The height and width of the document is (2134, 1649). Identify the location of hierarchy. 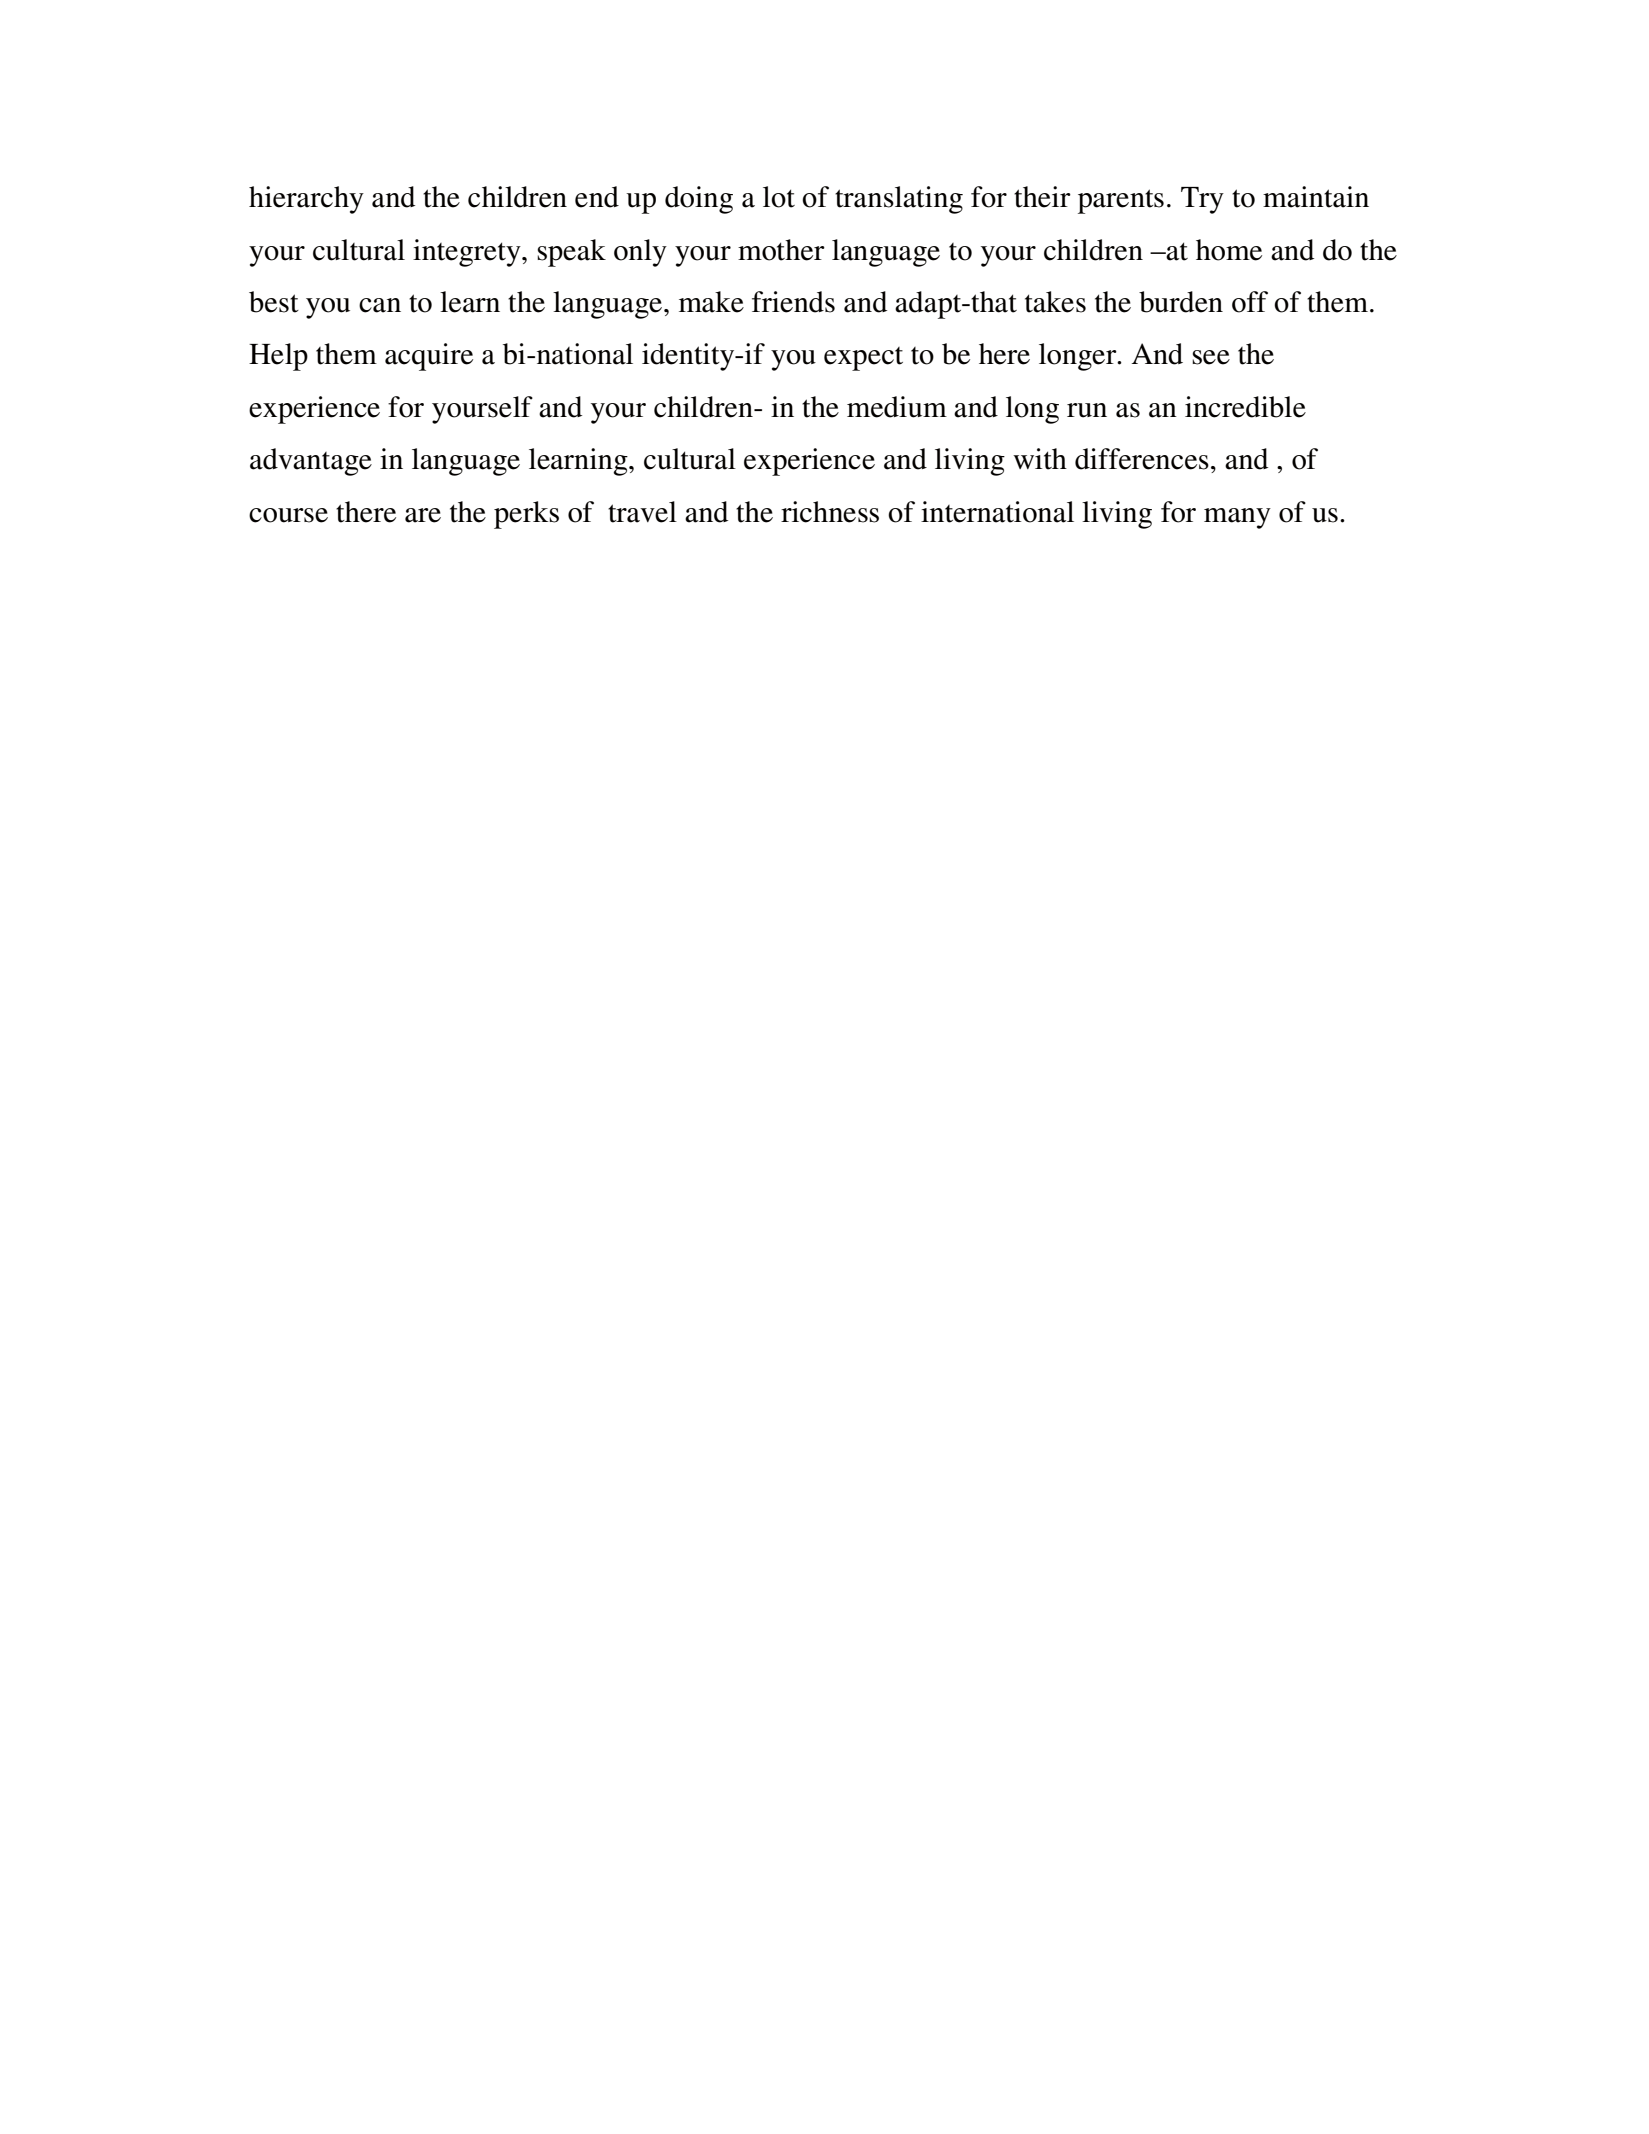
(306, 200).
